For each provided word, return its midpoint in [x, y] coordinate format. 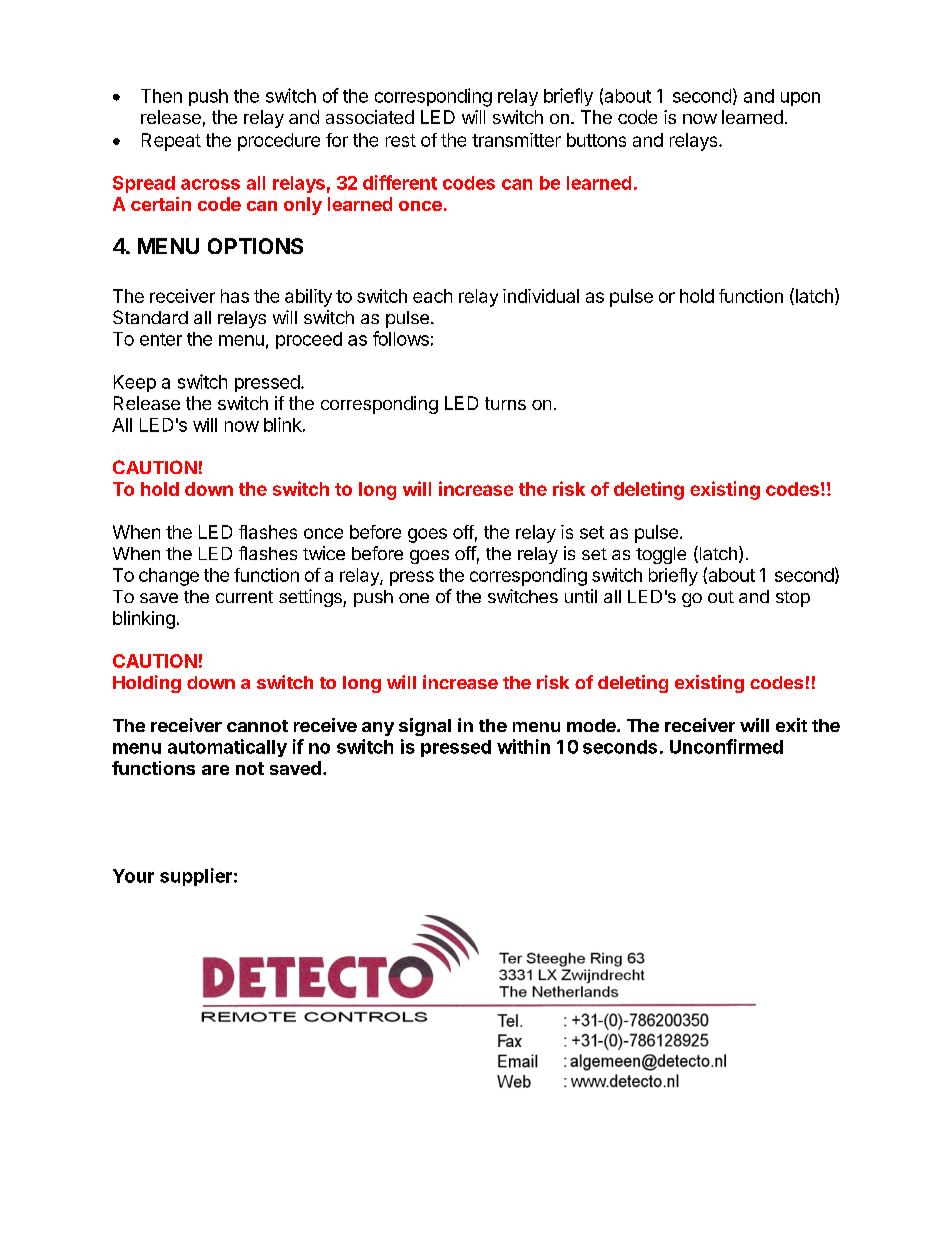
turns [505, 403]
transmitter [516, 140]
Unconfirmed [726, 746]
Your [133, 876]
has [235, 296]
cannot [257, 726]
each [432, 296]
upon [800, 99]
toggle [661, 555]
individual [541, 296]
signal [425, 727]
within [523, 746]
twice [324, 553]
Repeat [171, 142]
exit [791, 725]
